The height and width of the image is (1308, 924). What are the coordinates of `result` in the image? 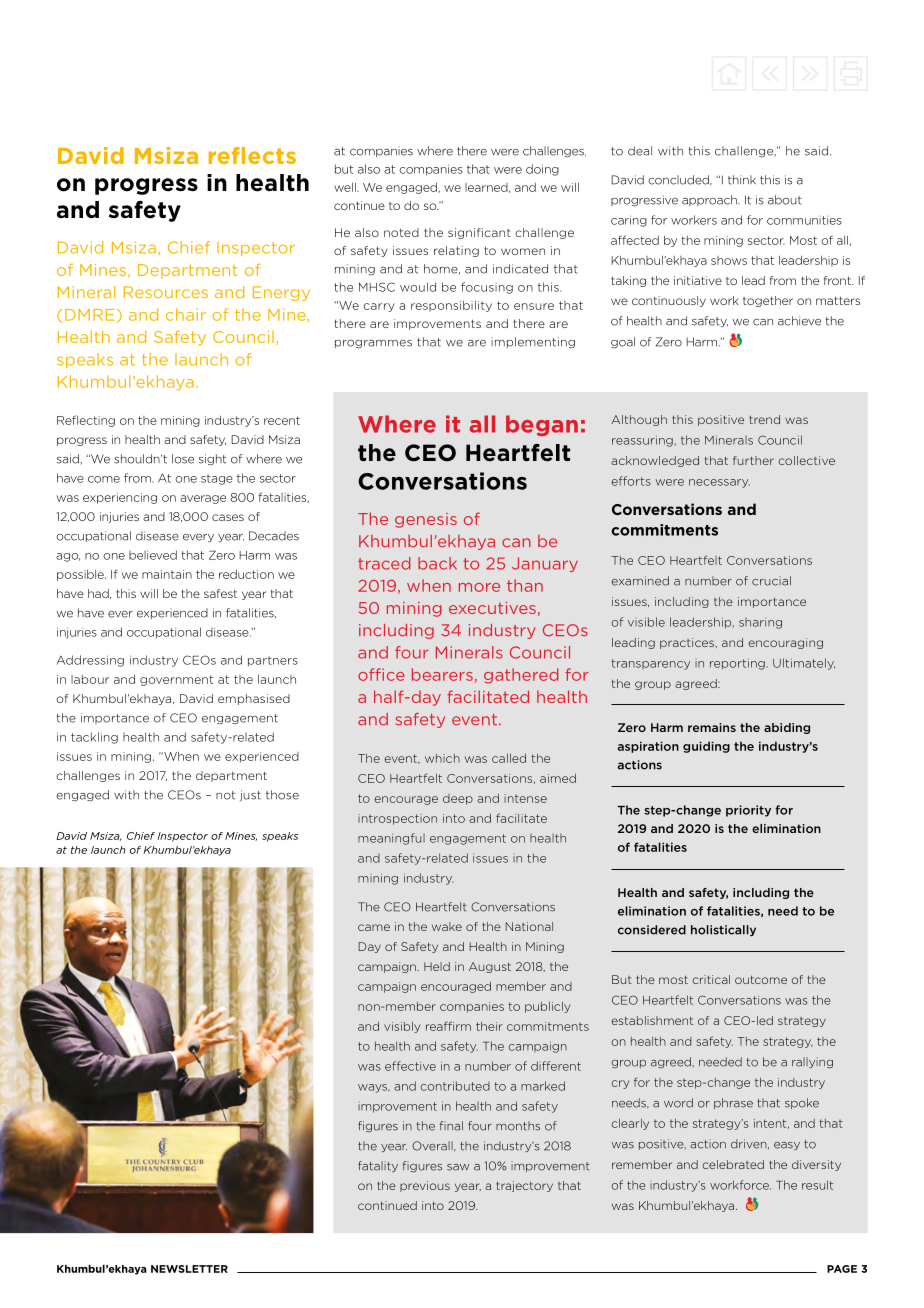 It's located at (817, 1185).
